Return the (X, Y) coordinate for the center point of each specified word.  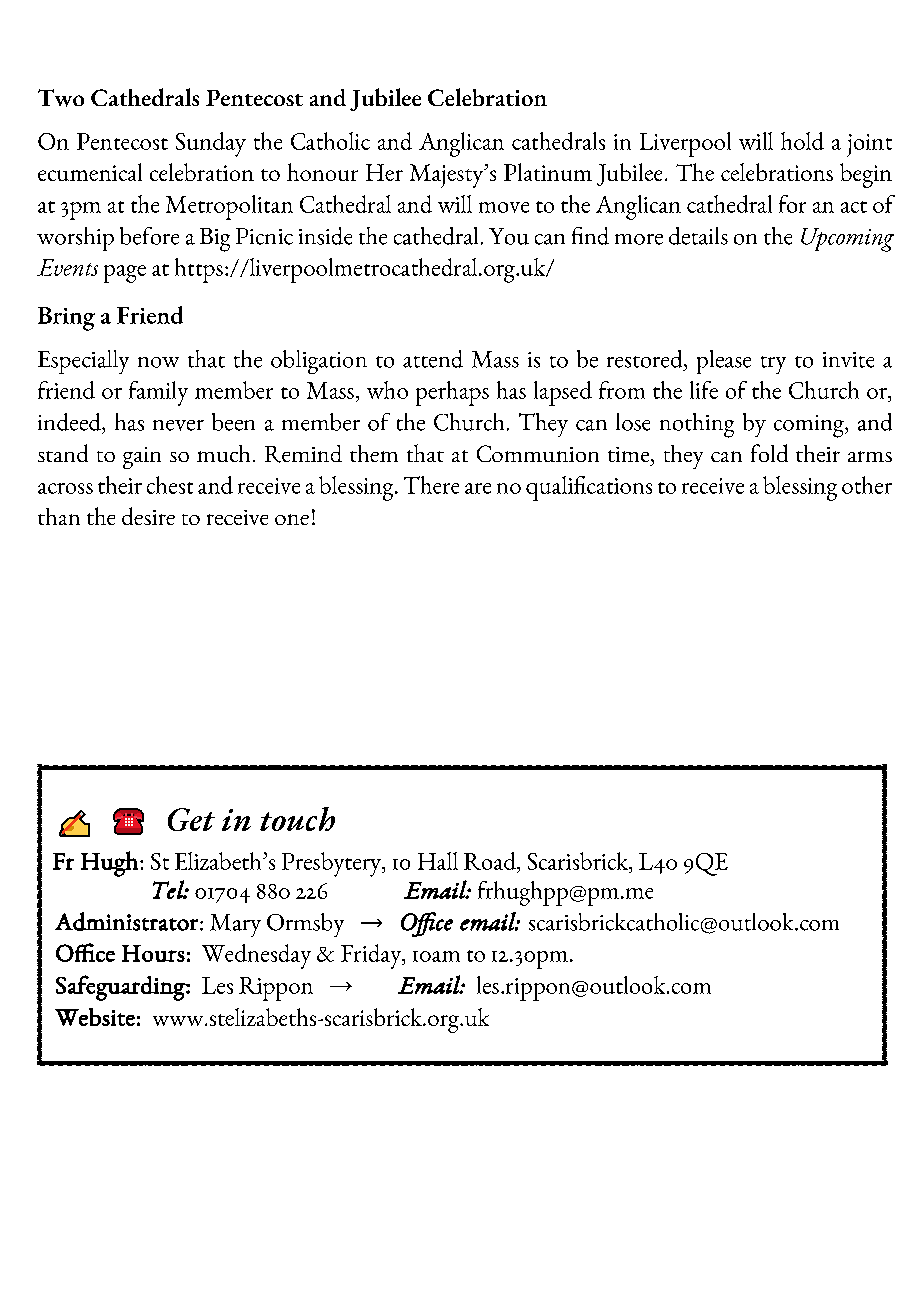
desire (148, 516)
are (478, 488)
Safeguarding (121, 988)
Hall (438, 861)
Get (191, 819)
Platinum (548, 172)
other (867, 485)
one (292, 519)
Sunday (211, 144)
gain (142, 458)
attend (433, 359)
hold (802, 141)
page (125, 274)
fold (769, 453)
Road (491, 861)
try (773, 365)
